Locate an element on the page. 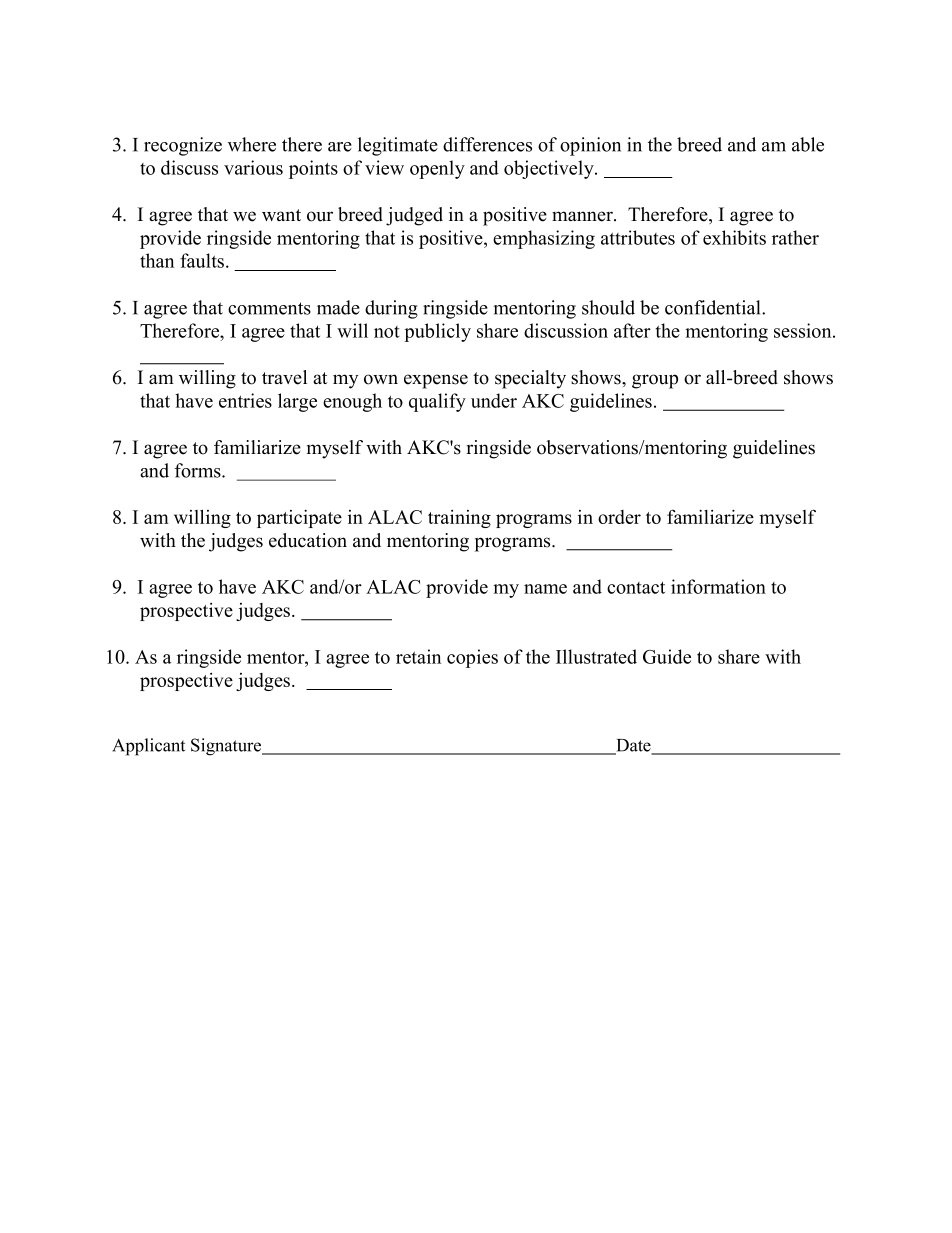 The image size is (952, 1233). under is located at coordinates (494, 400).
